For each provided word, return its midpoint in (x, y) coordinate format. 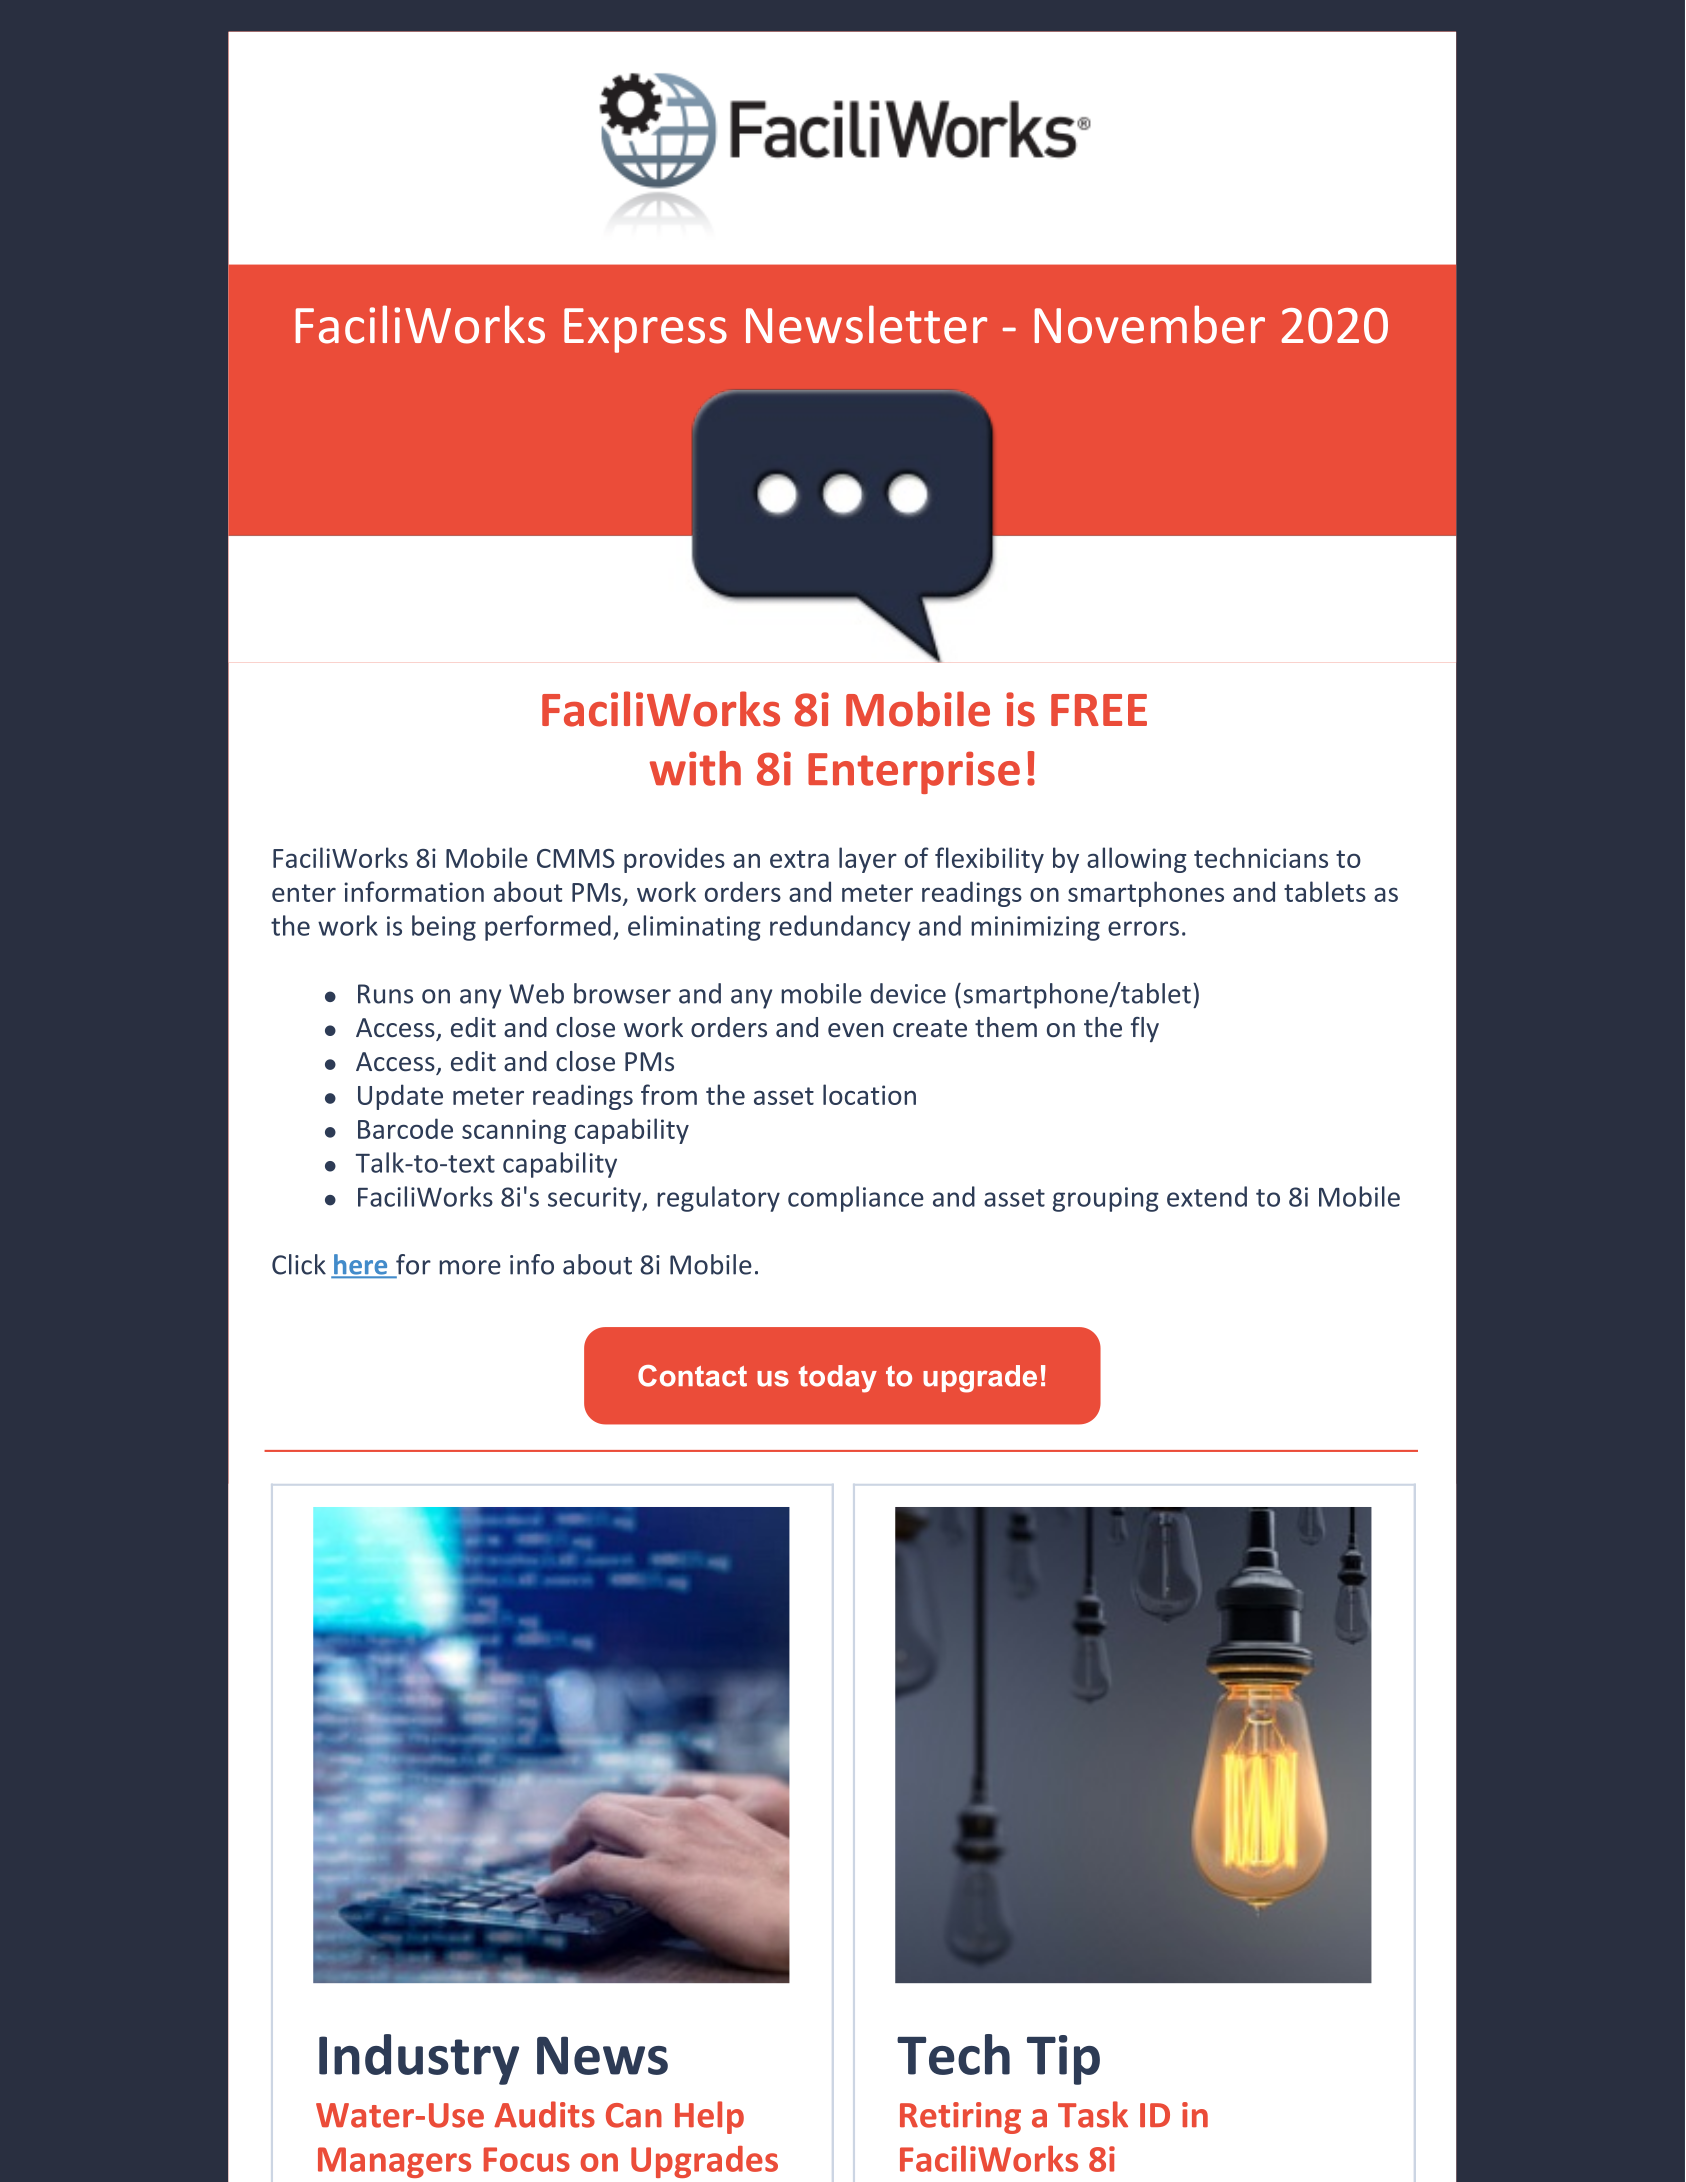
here (361, 1265)
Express (645, 330)
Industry (419, 2059)
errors (1143, 928)
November (1150, 324)
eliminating (694, 928)
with (695, 768)
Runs (385, 994)
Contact (692, 1376)
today (838, 1379)
